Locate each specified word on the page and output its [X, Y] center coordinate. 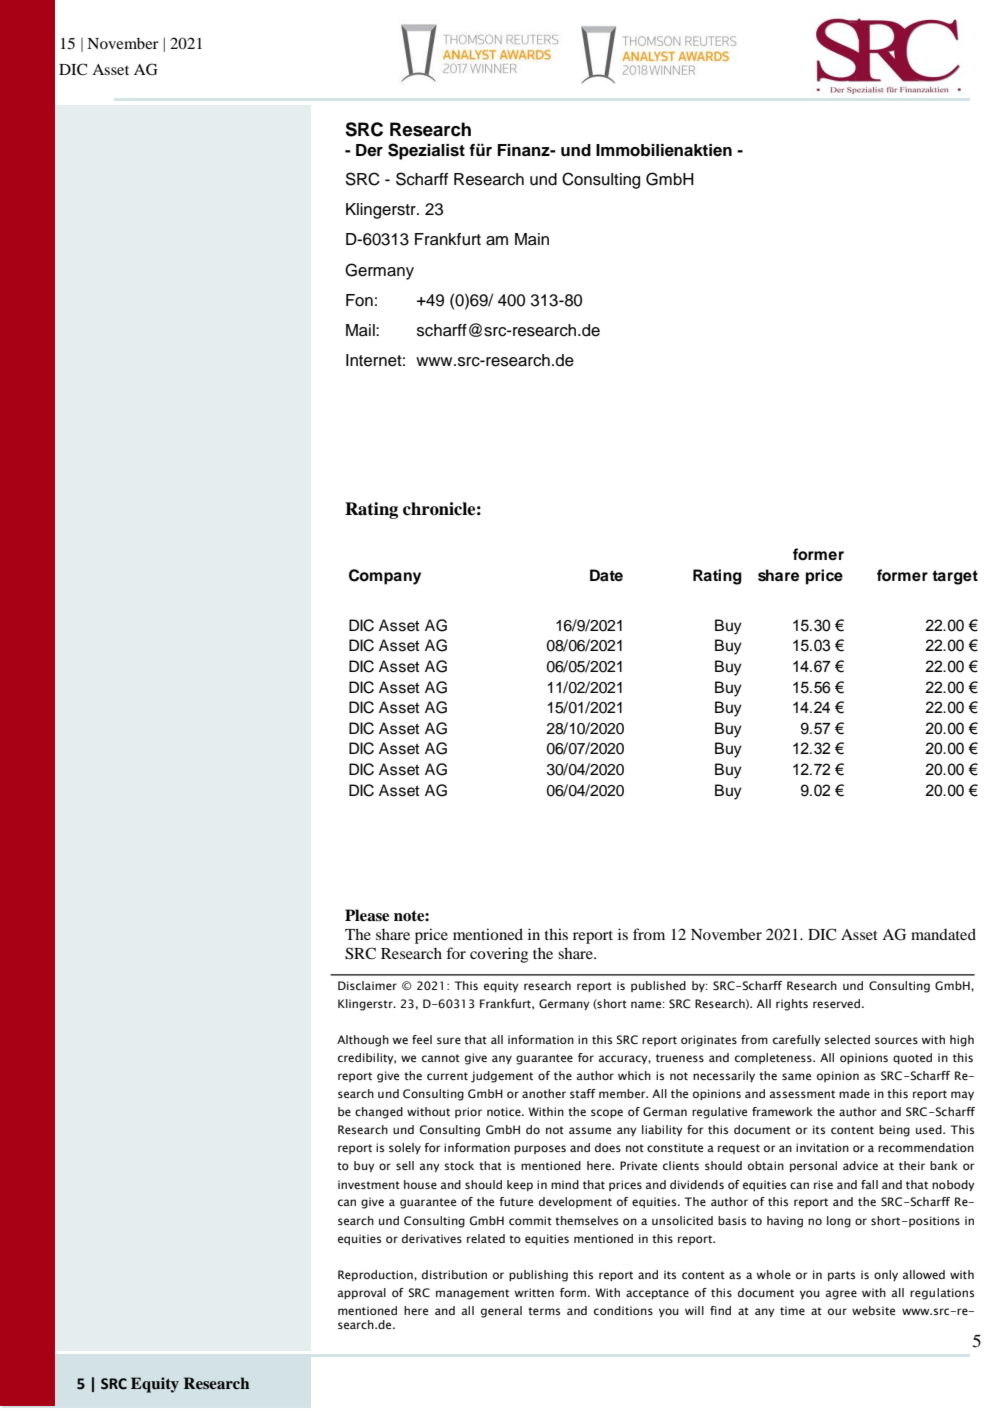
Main [532, 239]
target [955, 577]
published [658, 986]
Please [367, 915]
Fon [359, 300]
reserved [836, 1003]
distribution [454, 1274]
